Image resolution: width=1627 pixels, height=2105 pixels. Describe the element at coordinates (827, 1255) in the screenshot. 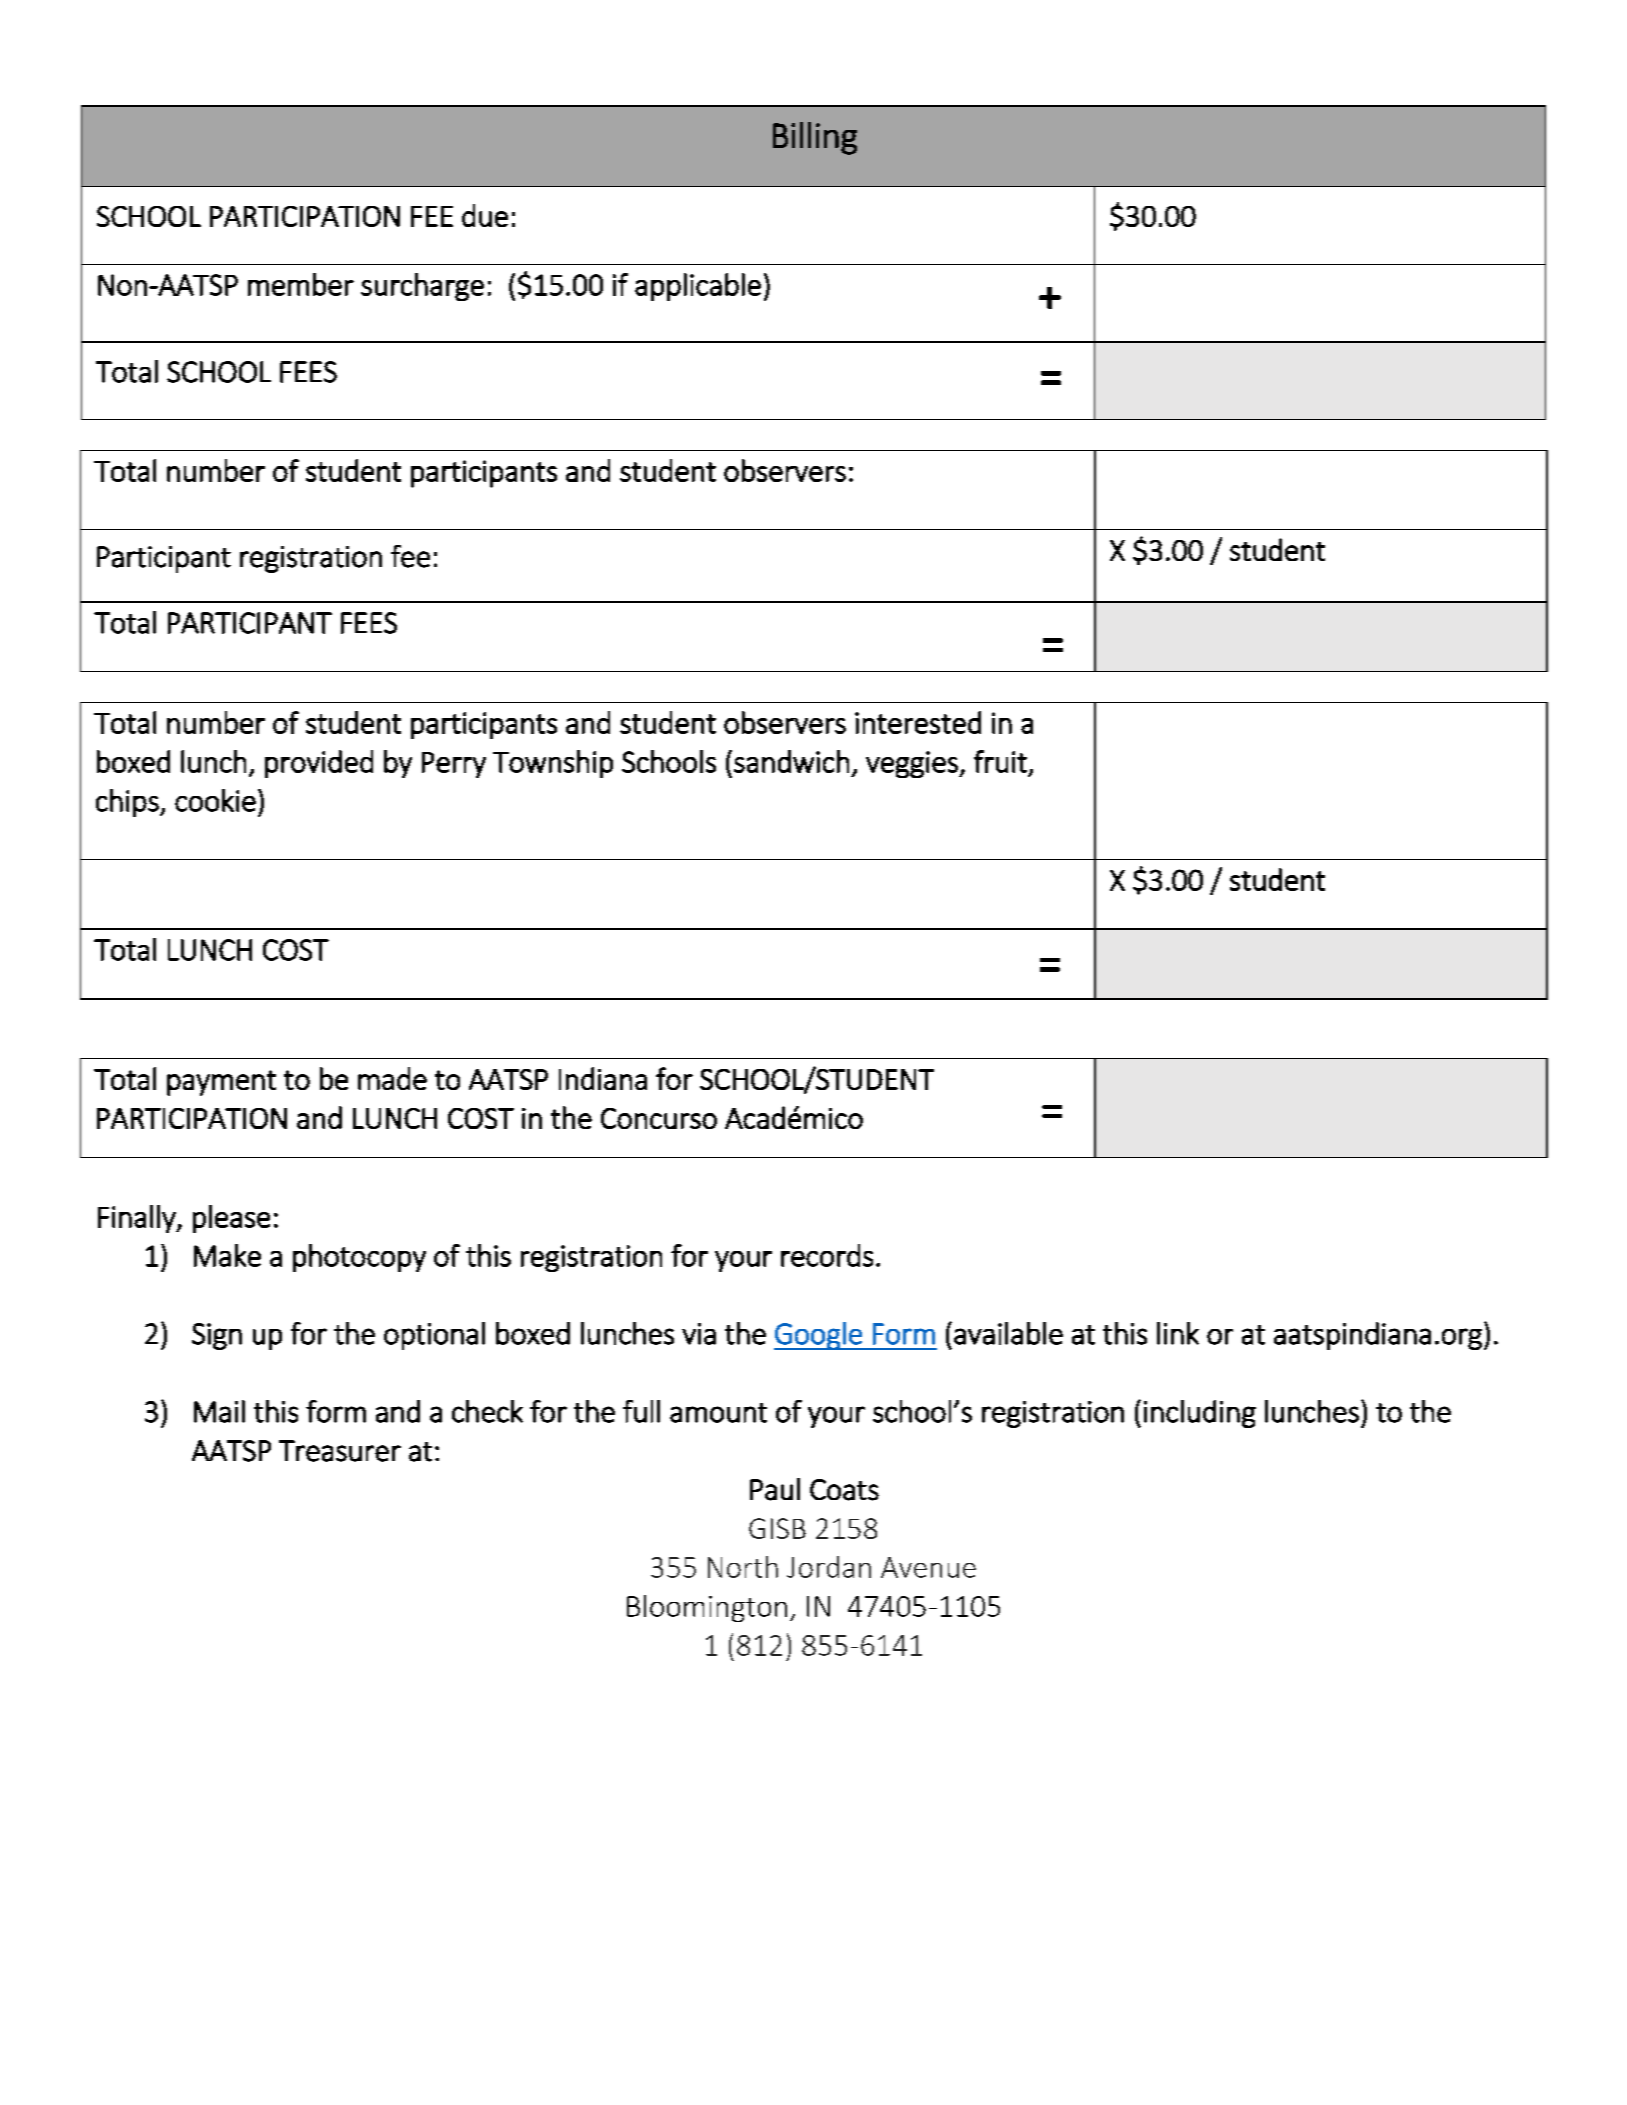

I see `records` at that location.
